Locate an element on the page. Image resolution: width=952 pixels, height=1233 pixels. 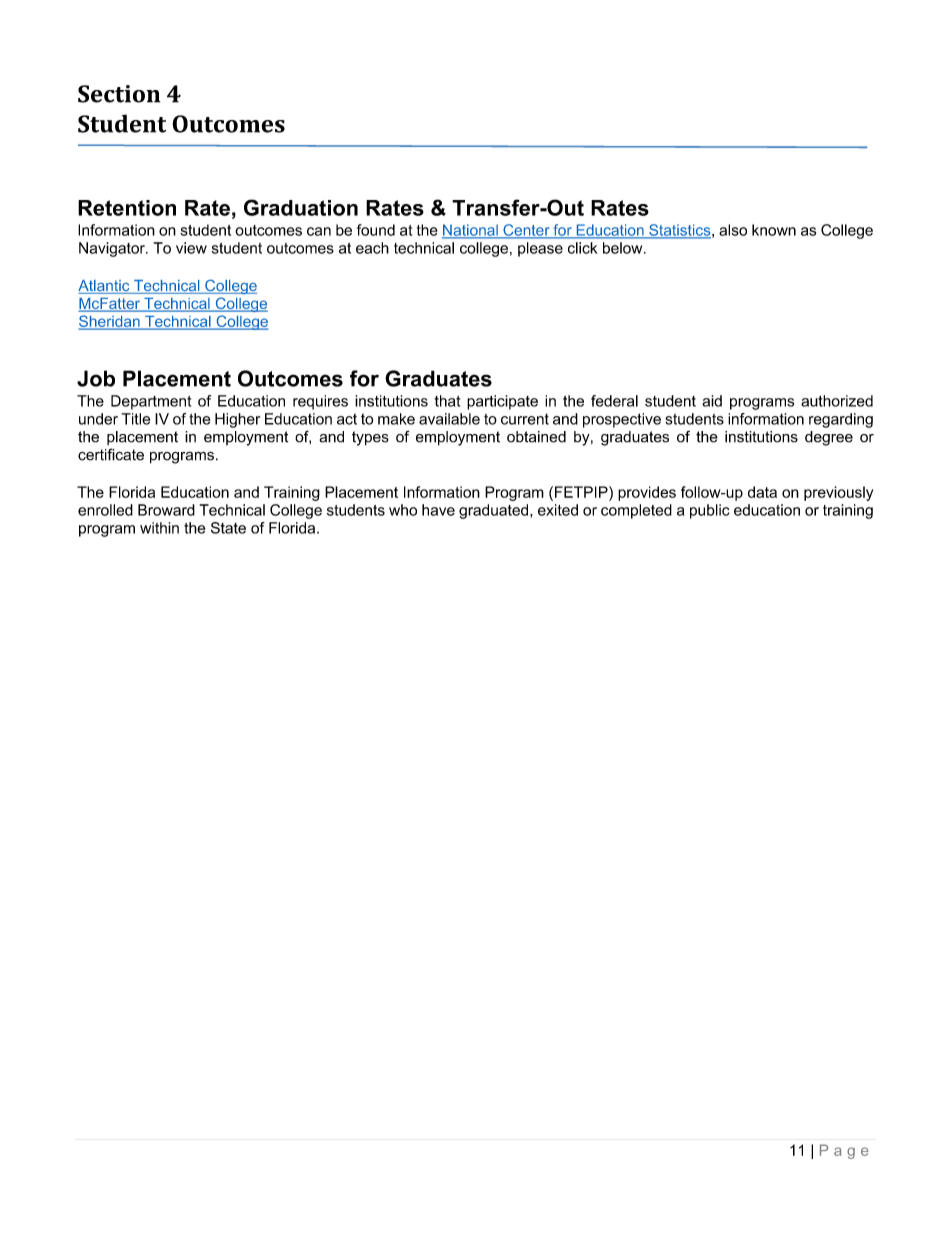
please is located at coordinates (540, 249).
